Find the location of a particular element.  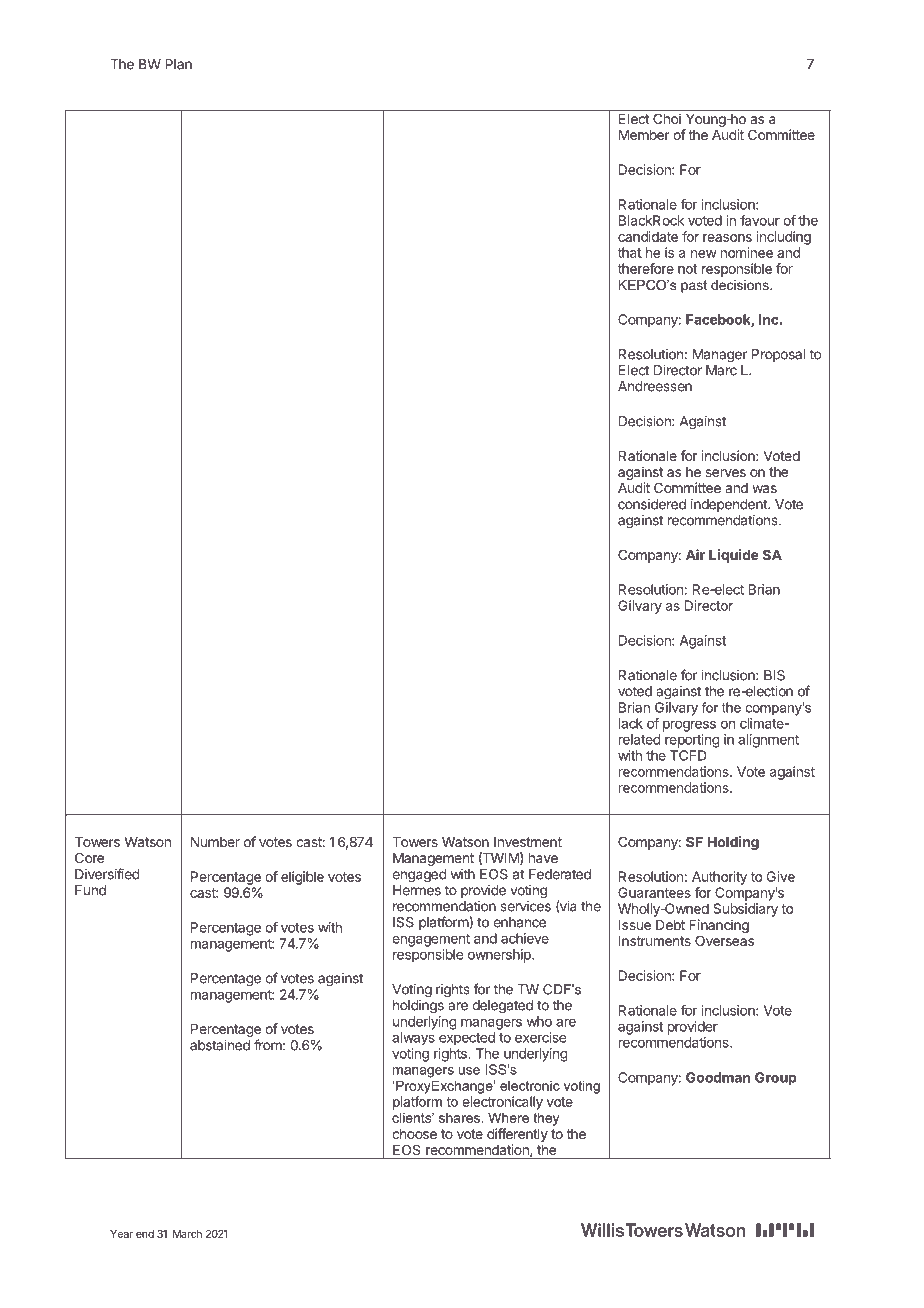

BIS is located at coordinates (774, 675).
